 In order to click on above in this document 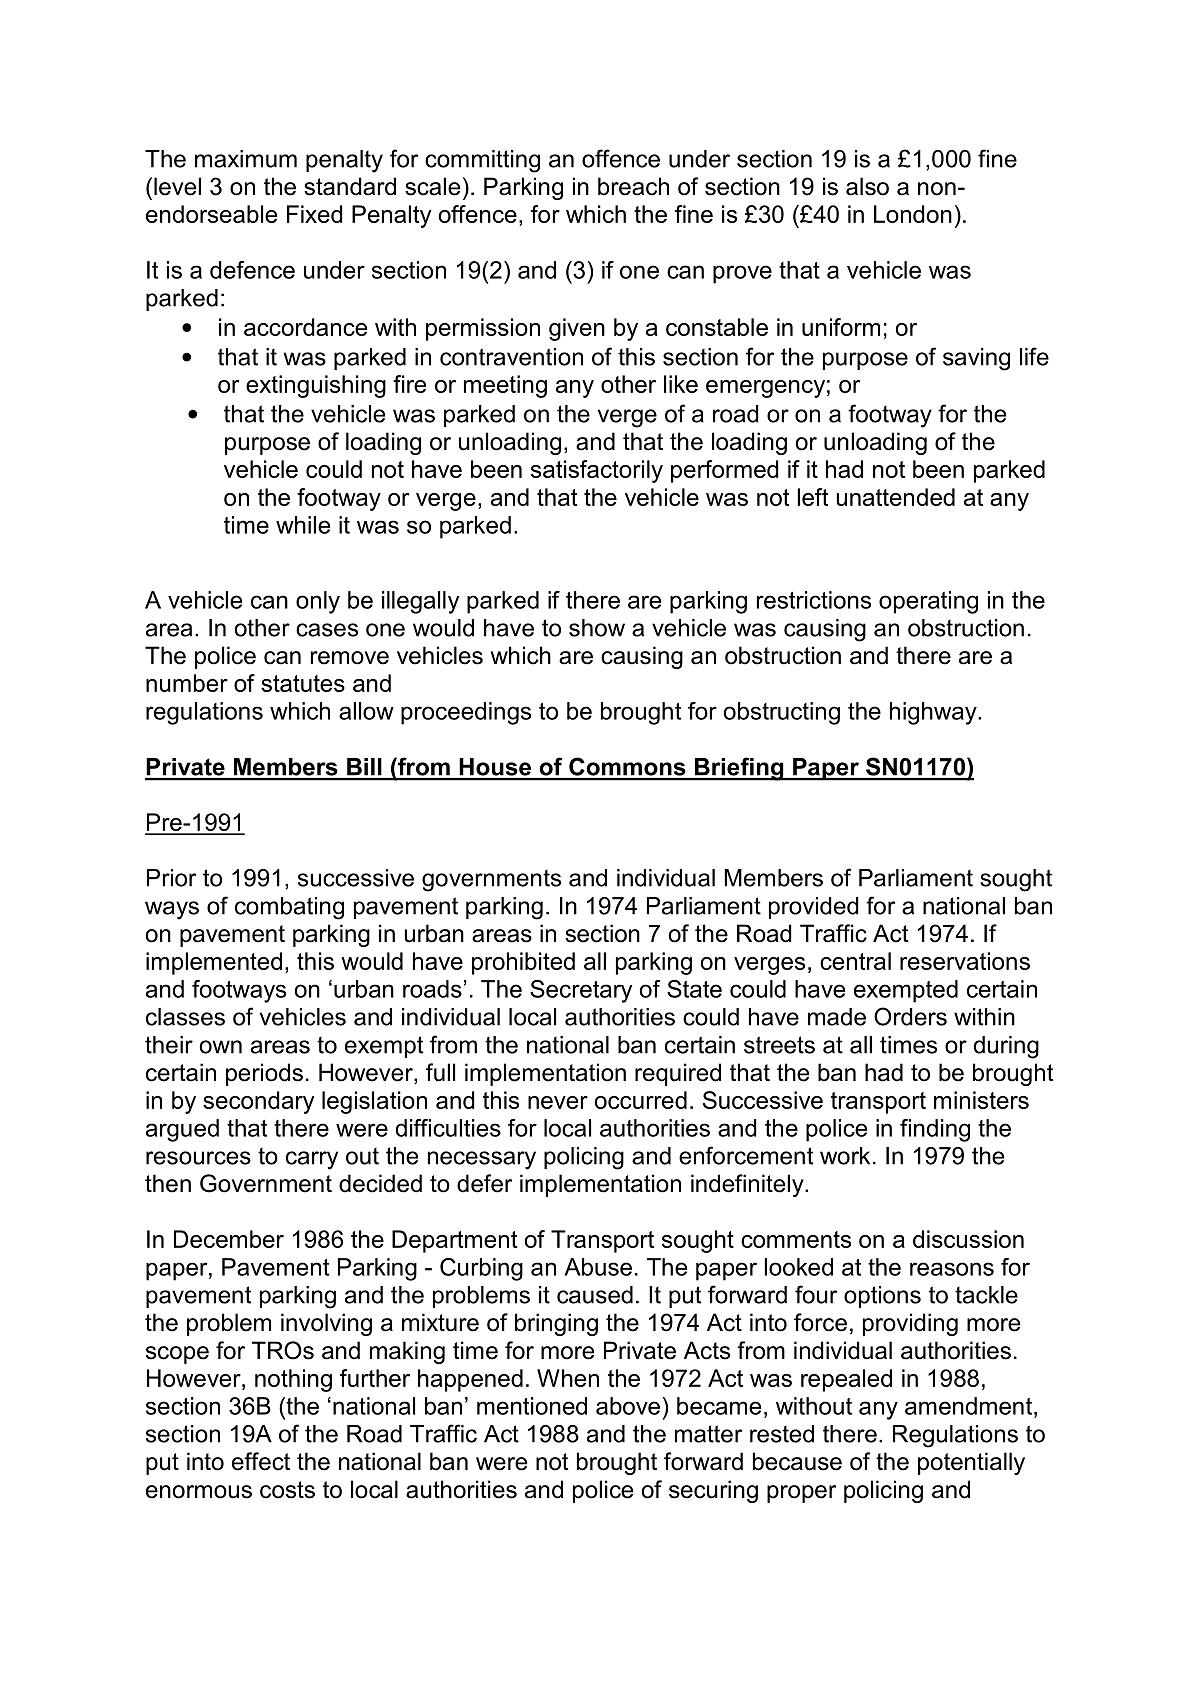, I will do `click(629, 1406)`.
